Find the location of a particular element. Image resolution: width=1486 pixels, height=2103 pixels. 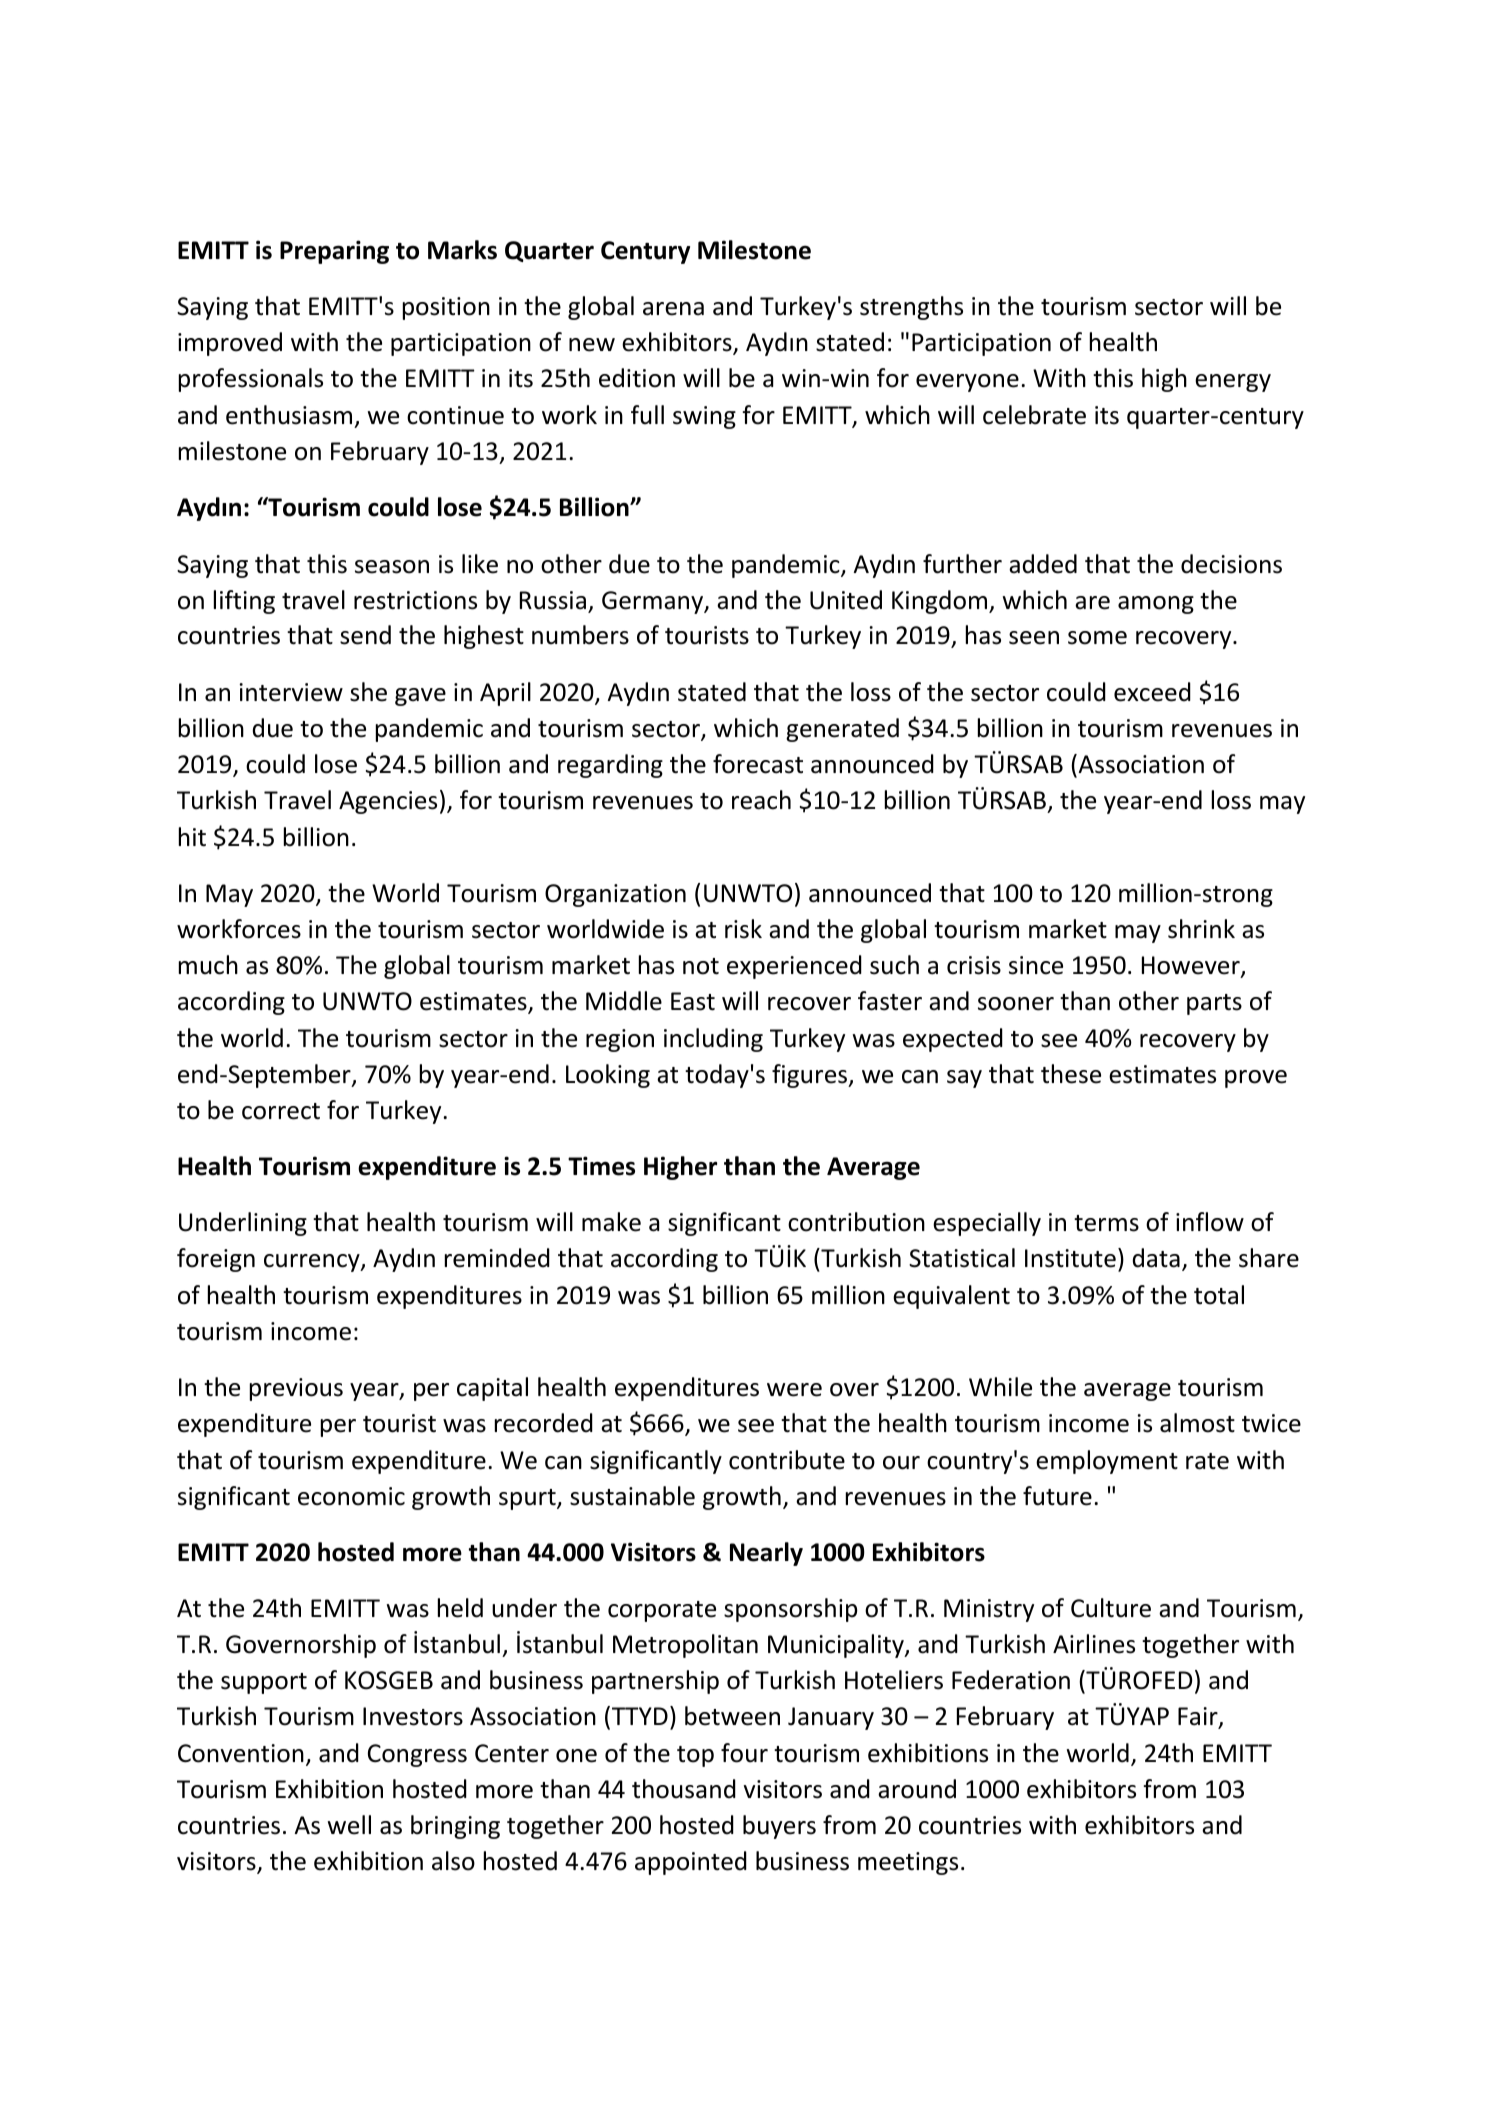

forecast is located at coordinates (758, 764).
